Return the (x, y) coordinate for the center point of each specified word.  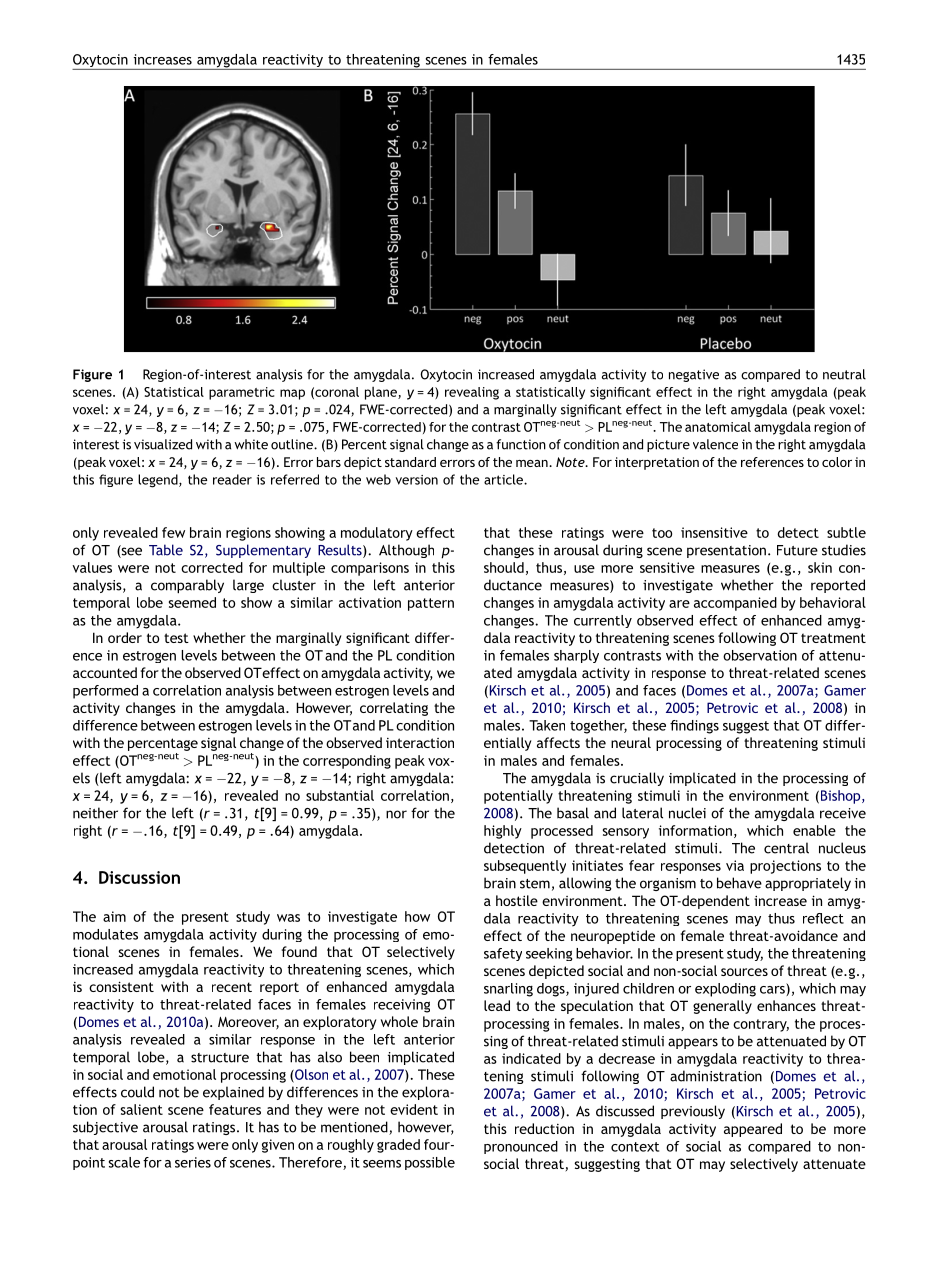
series (193, 1162)
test (176, 638)
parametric (242, 393)
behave (739, 883)
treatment (833, 638)
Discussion (139, 877)
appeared (753, 1130)
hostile (517, 900)
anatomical (718, 427)
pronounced (521, 1147)
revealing (472, 393)
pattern (431, 604)
